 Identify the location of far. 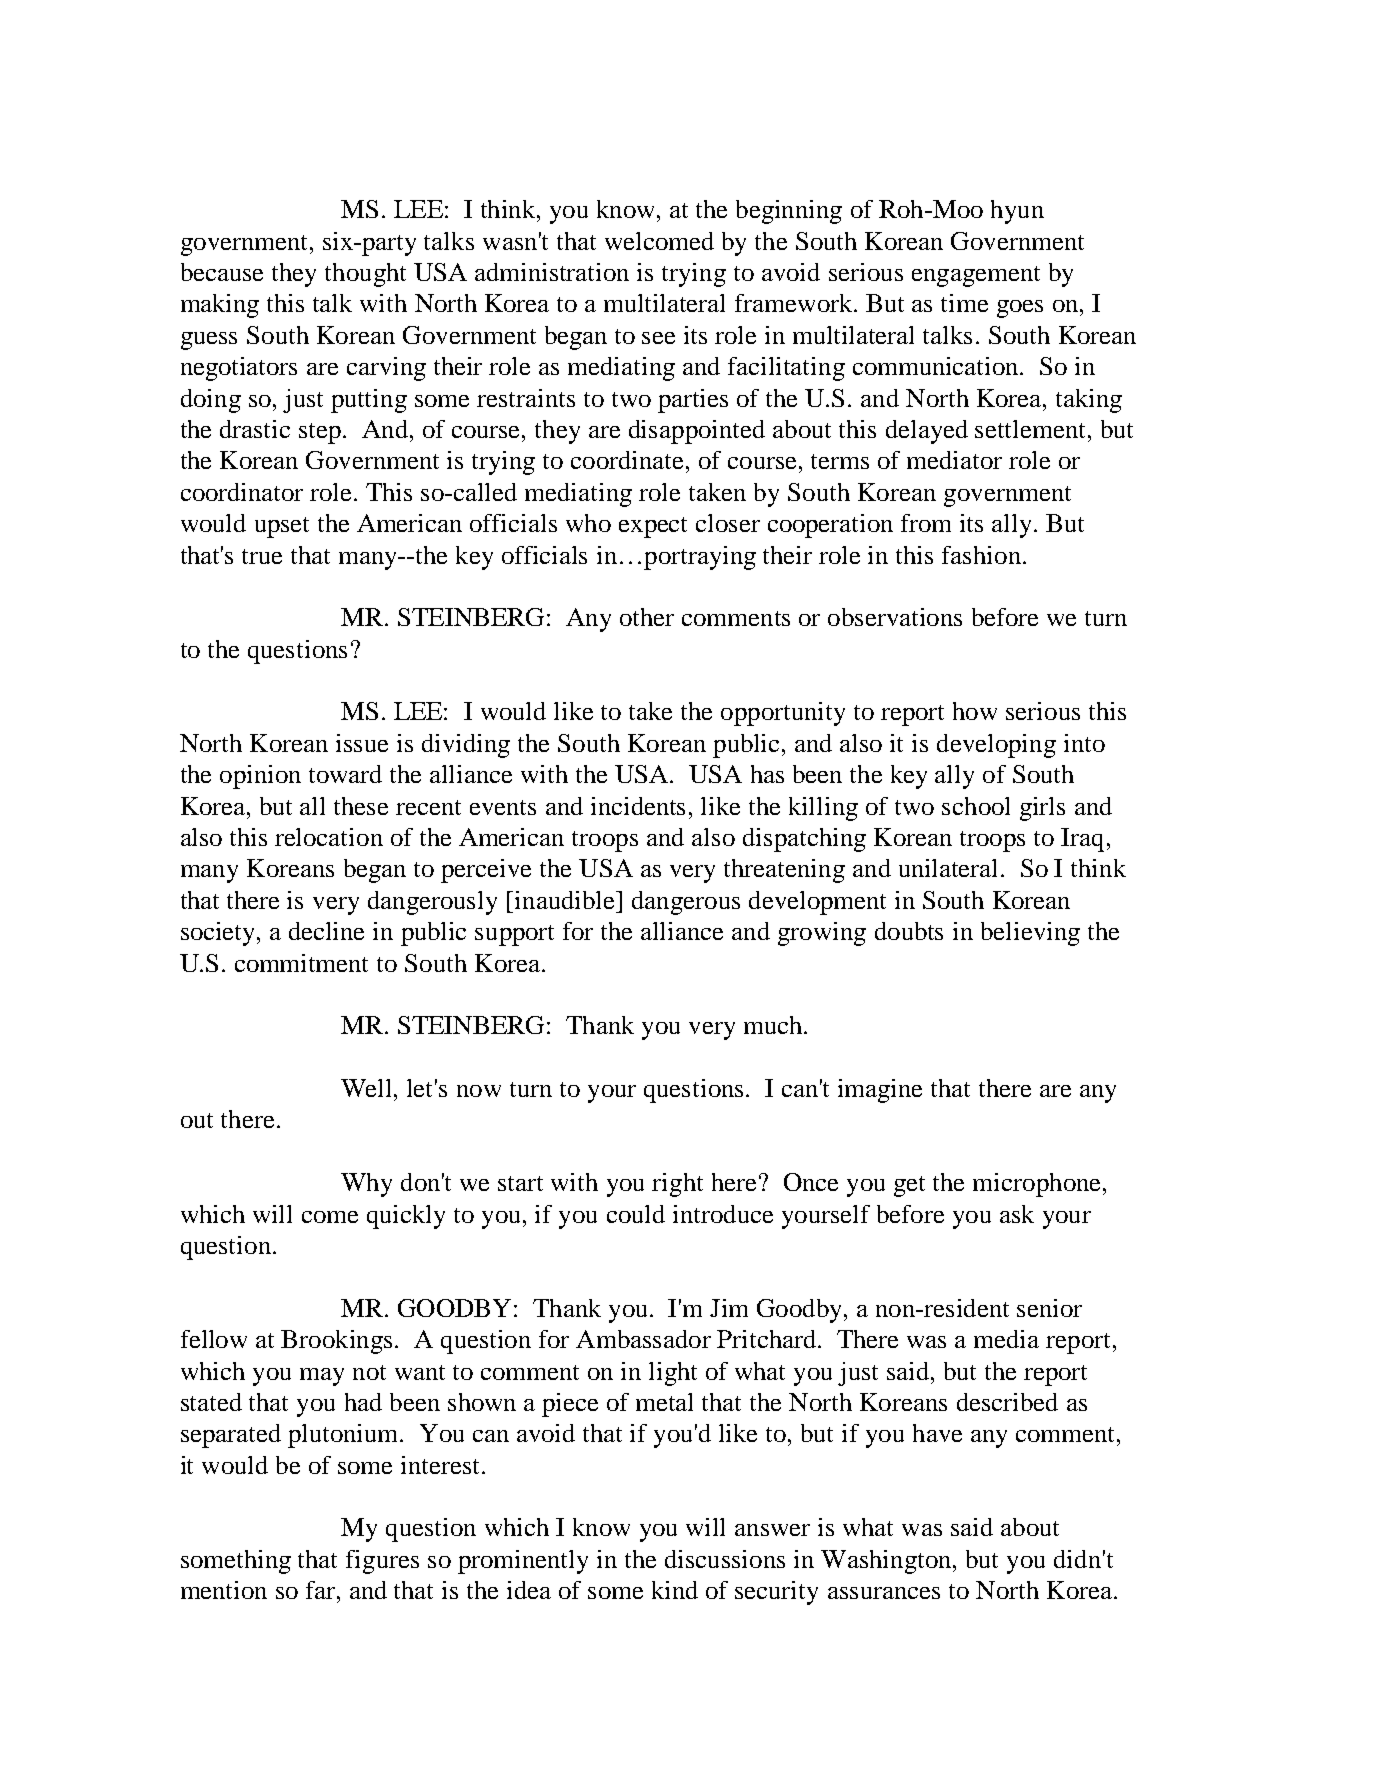
(322, 1590).
